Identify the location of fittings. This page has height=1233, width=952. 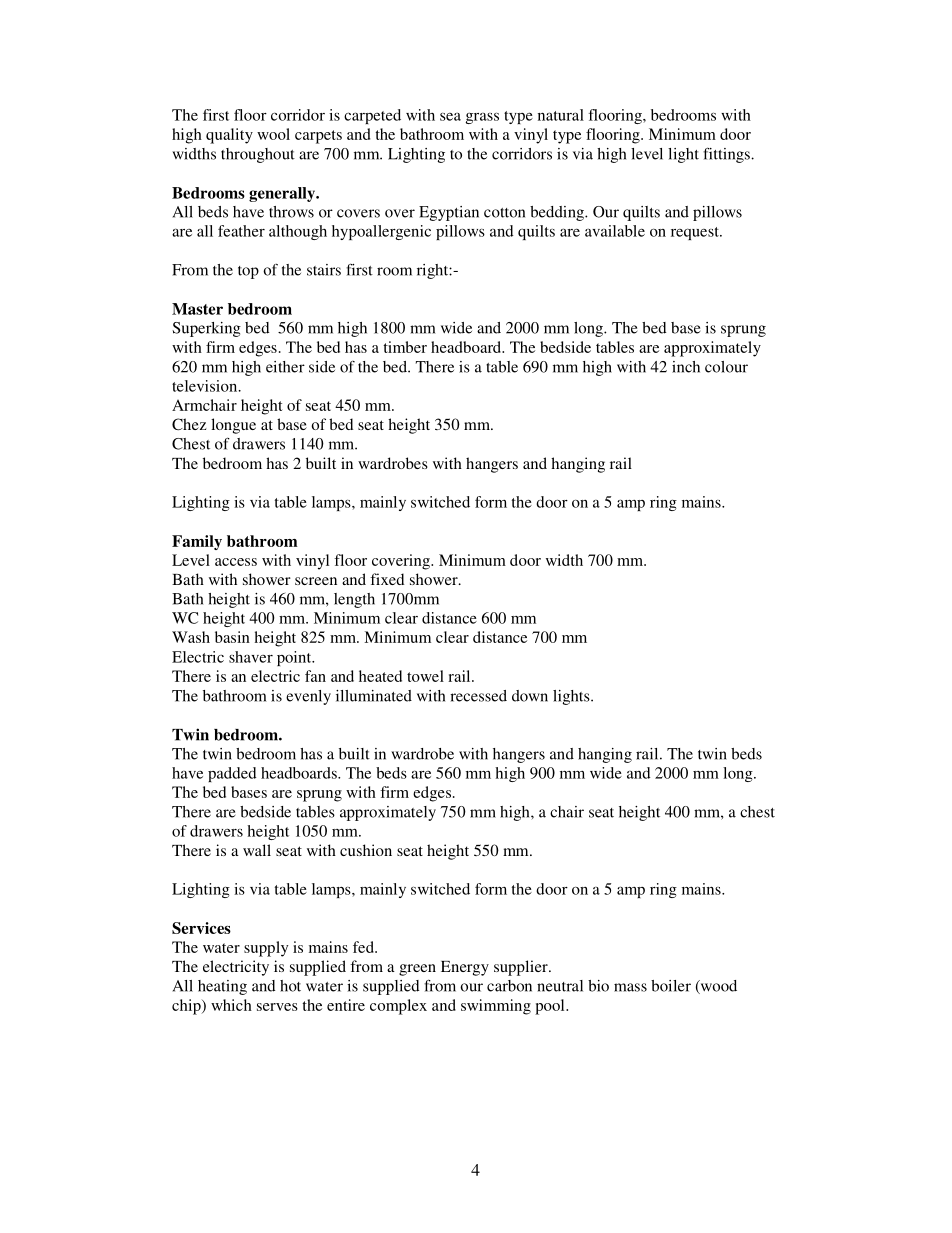
(727, 155).
